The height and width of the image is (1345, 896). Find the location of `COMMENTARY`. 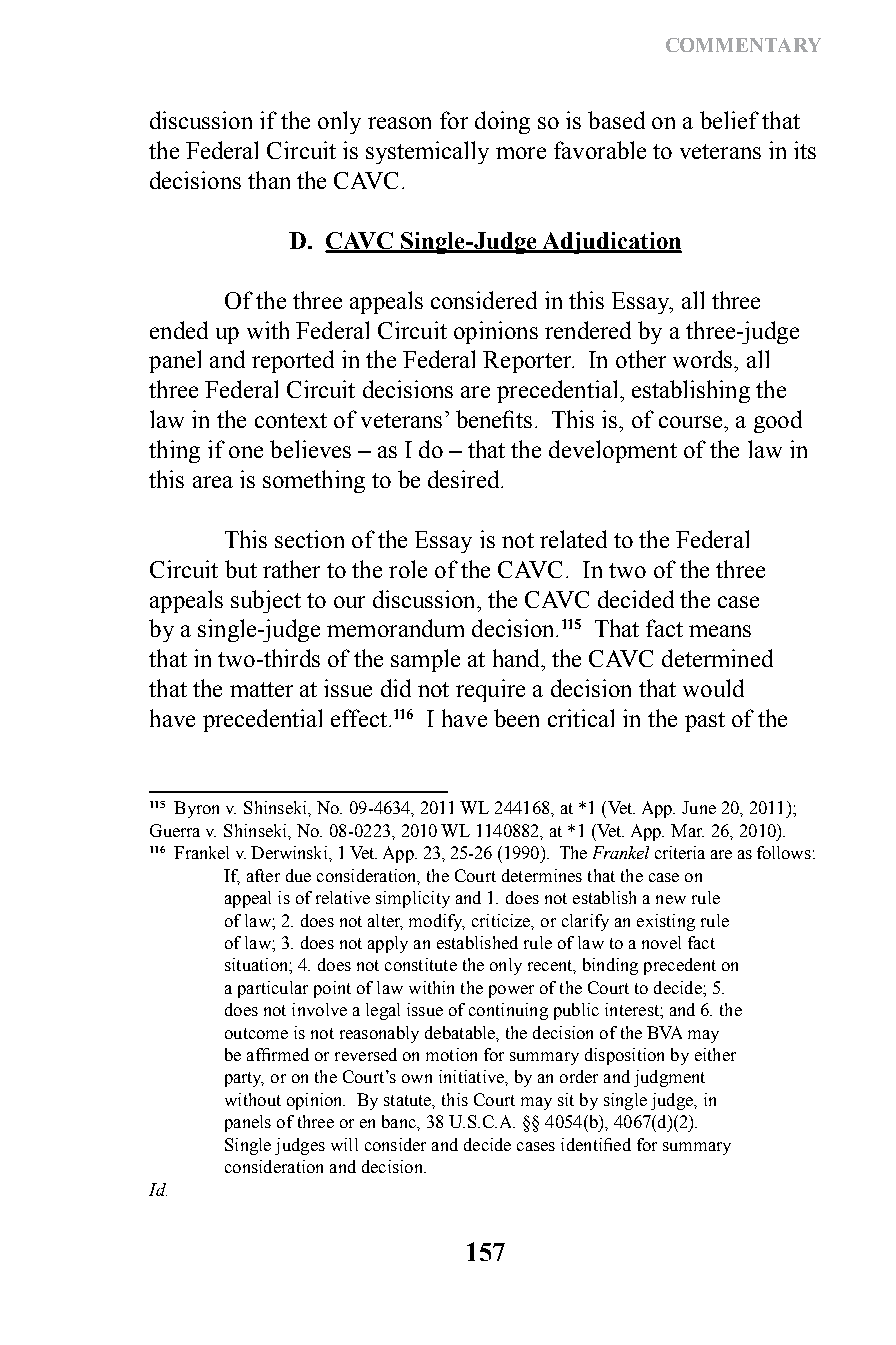

COMMENTARY is located at coordinates (743, 45).
